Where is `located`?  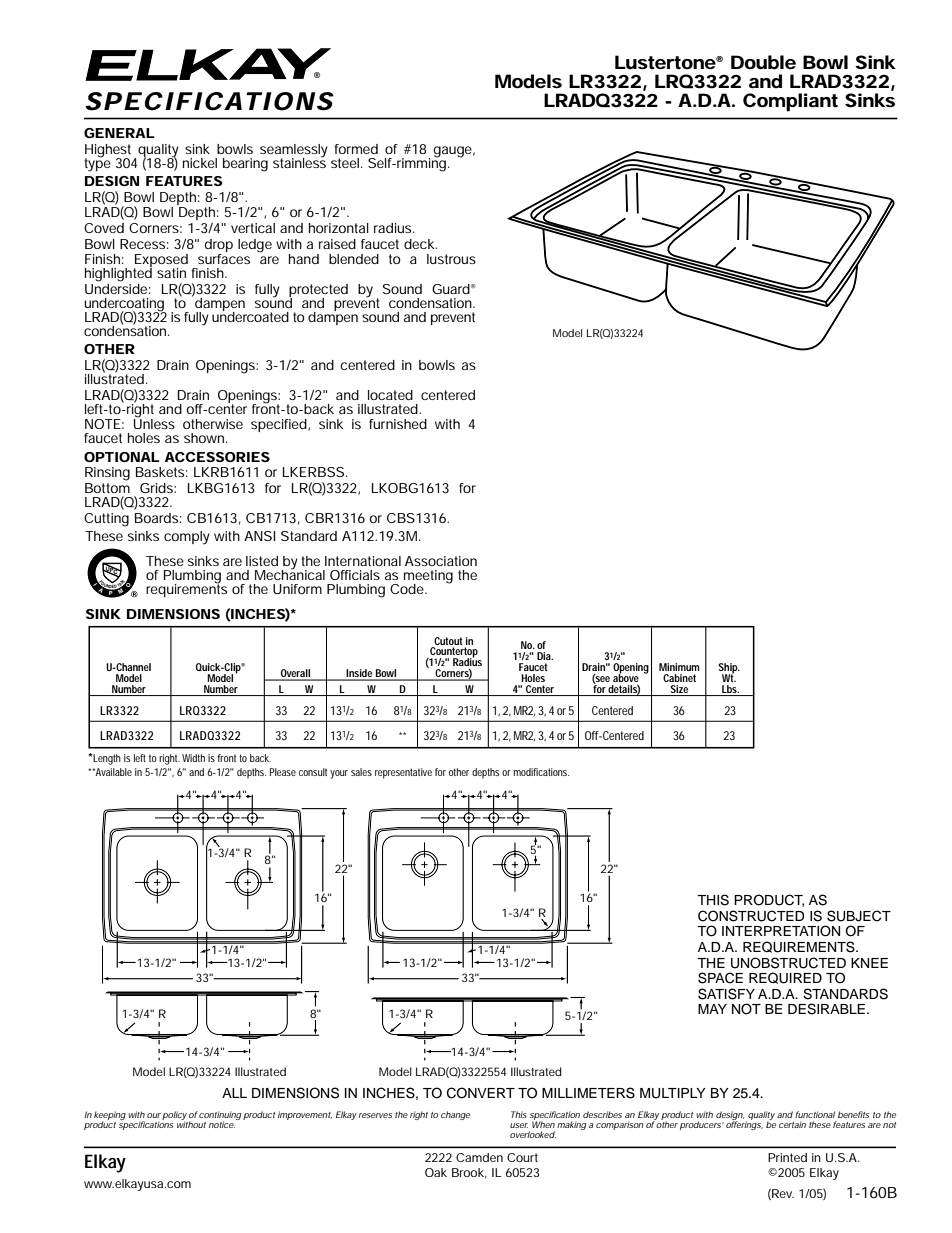 located is located at coordinates (390, 395).
